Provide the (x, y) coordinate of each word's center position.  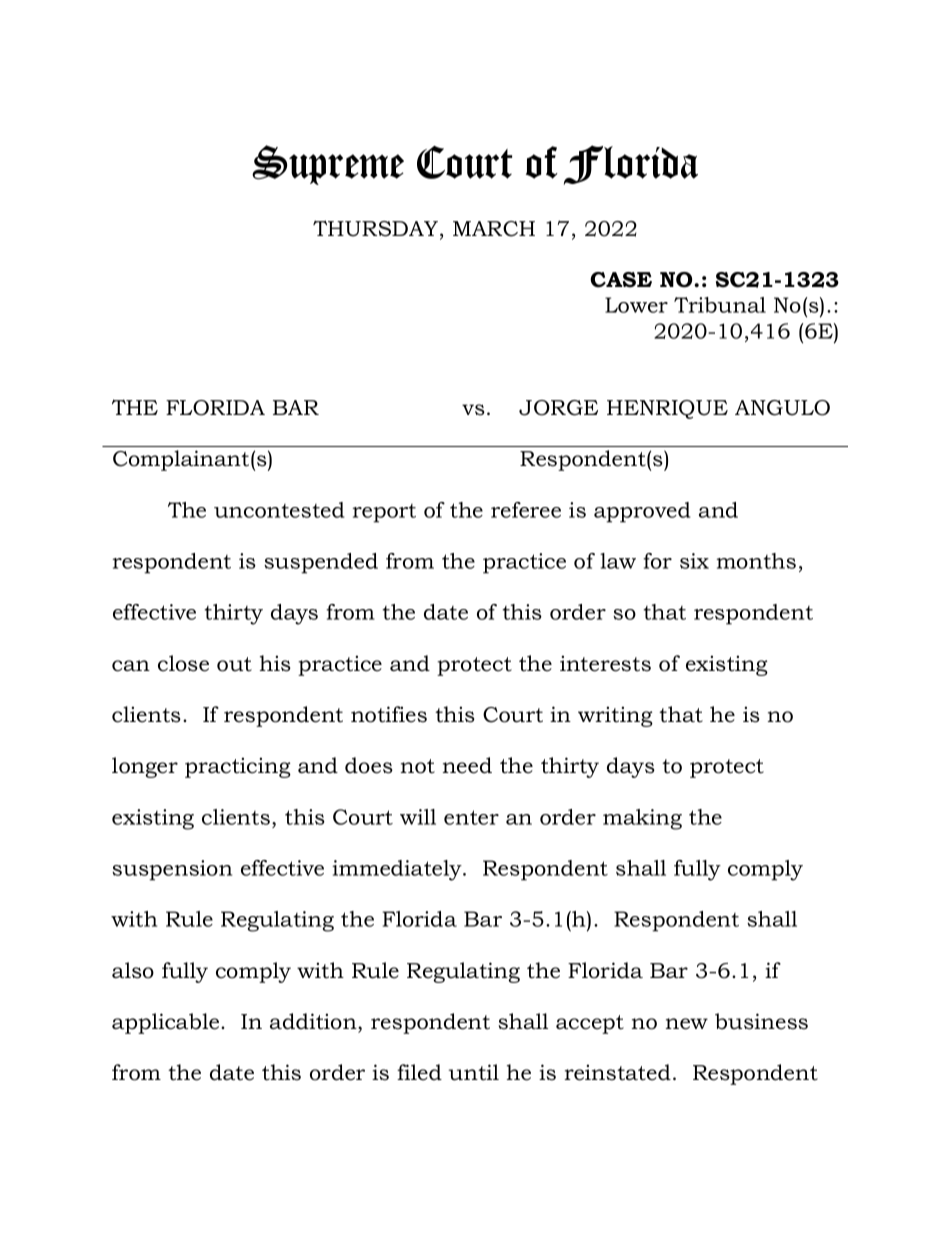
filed (419, 1072)
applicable (167, 1023)
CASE (621, 280)
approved (642, 512)
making (642, 819)
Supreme (328, 165)
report (384, 513)
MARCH (494, 229)
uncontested (279, 510)
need (467, 765)
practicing (238, 767)
